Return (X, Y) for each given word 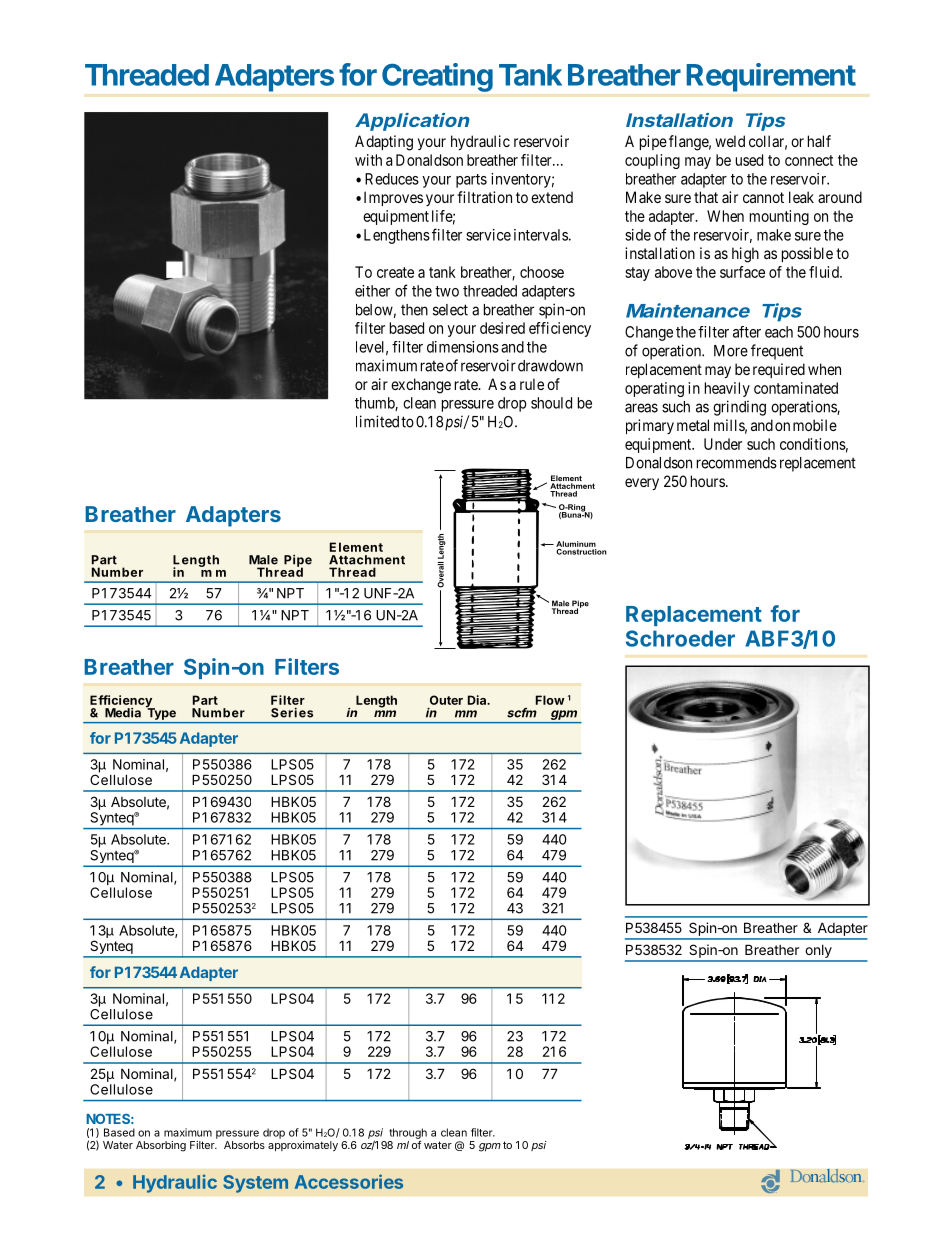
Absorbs (244, 1145)
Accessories (349, 1181)
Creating (437, 77)
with (368, 160)
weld (730, 141)
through (408, 1134)
